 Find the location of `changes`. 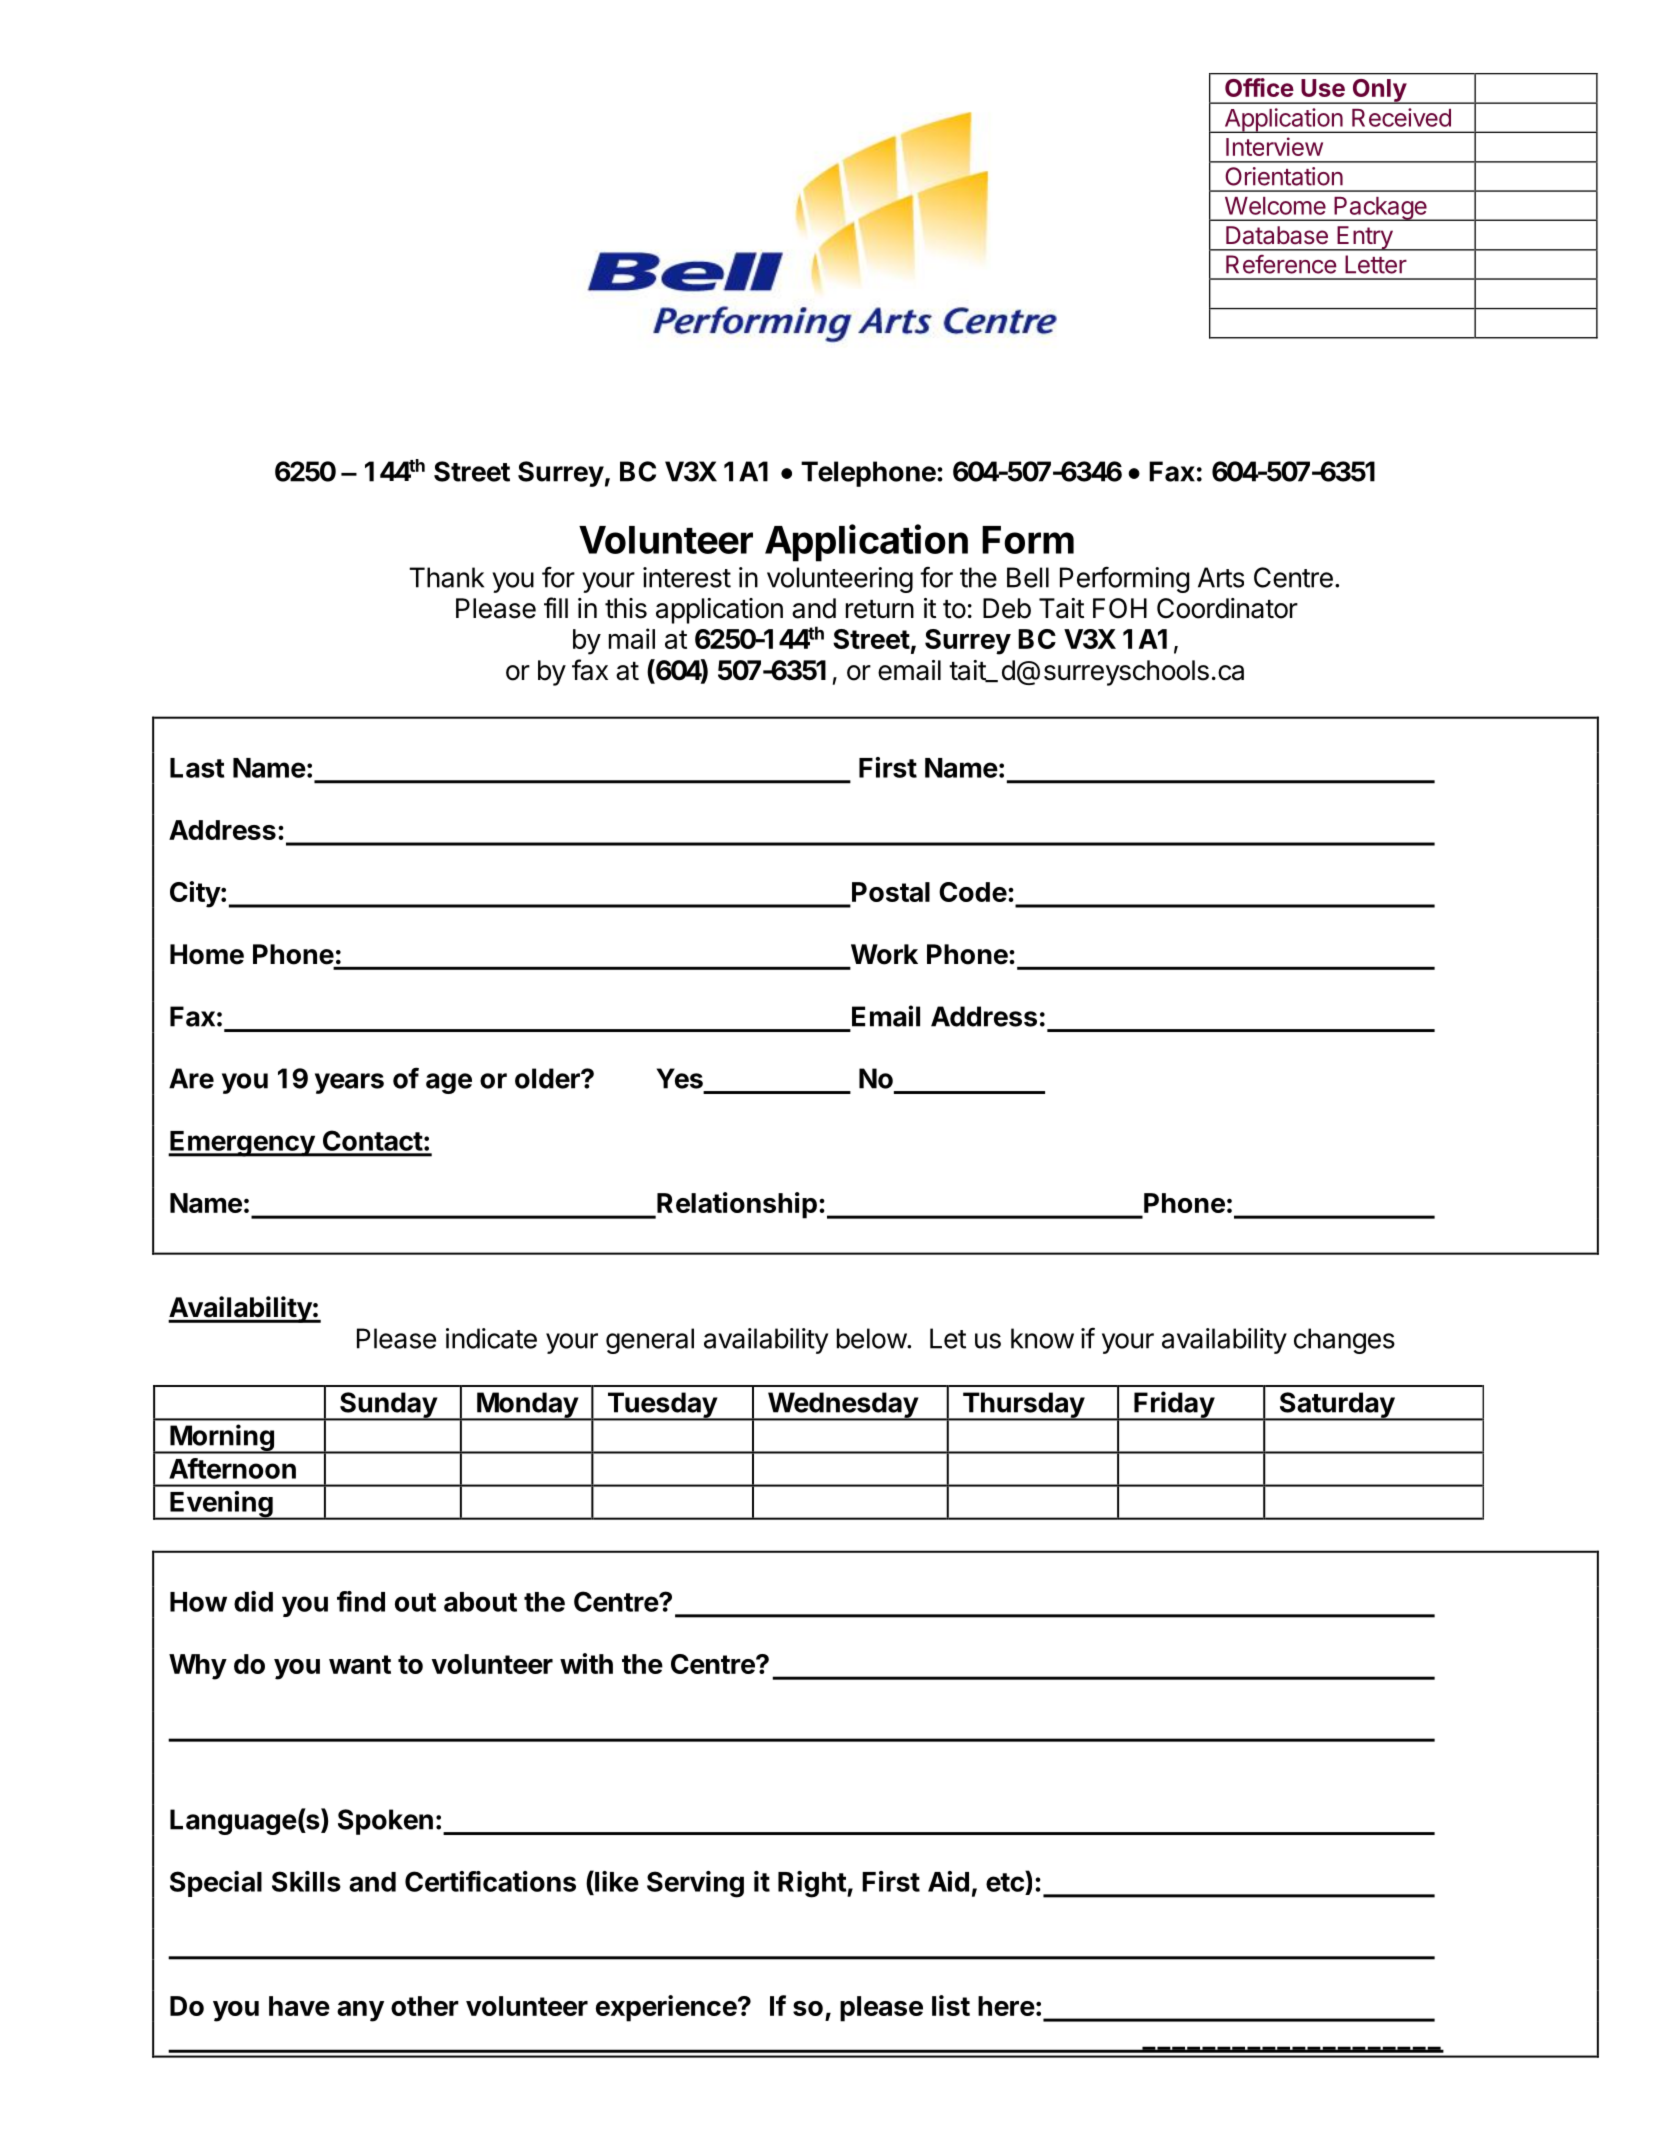

changes is located at coordinates (1344, 1341).
